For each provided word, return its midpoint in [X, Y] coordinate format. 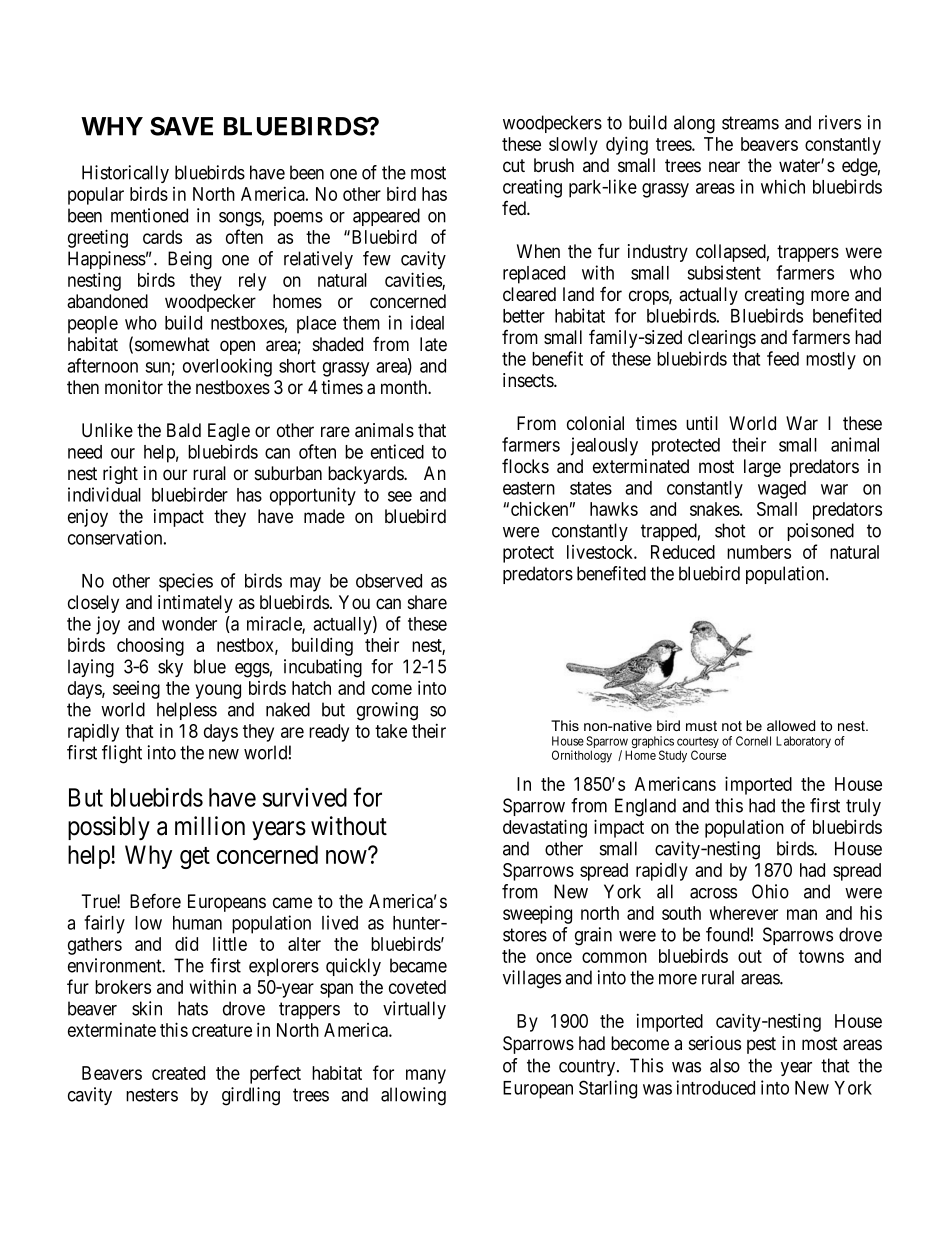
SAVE [181, 126]
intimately [195, 604]
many [426, 1076]
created [178, 1073]
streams [750, 123]
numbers [759, 552]
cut [514, 166]
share [427, 602]
